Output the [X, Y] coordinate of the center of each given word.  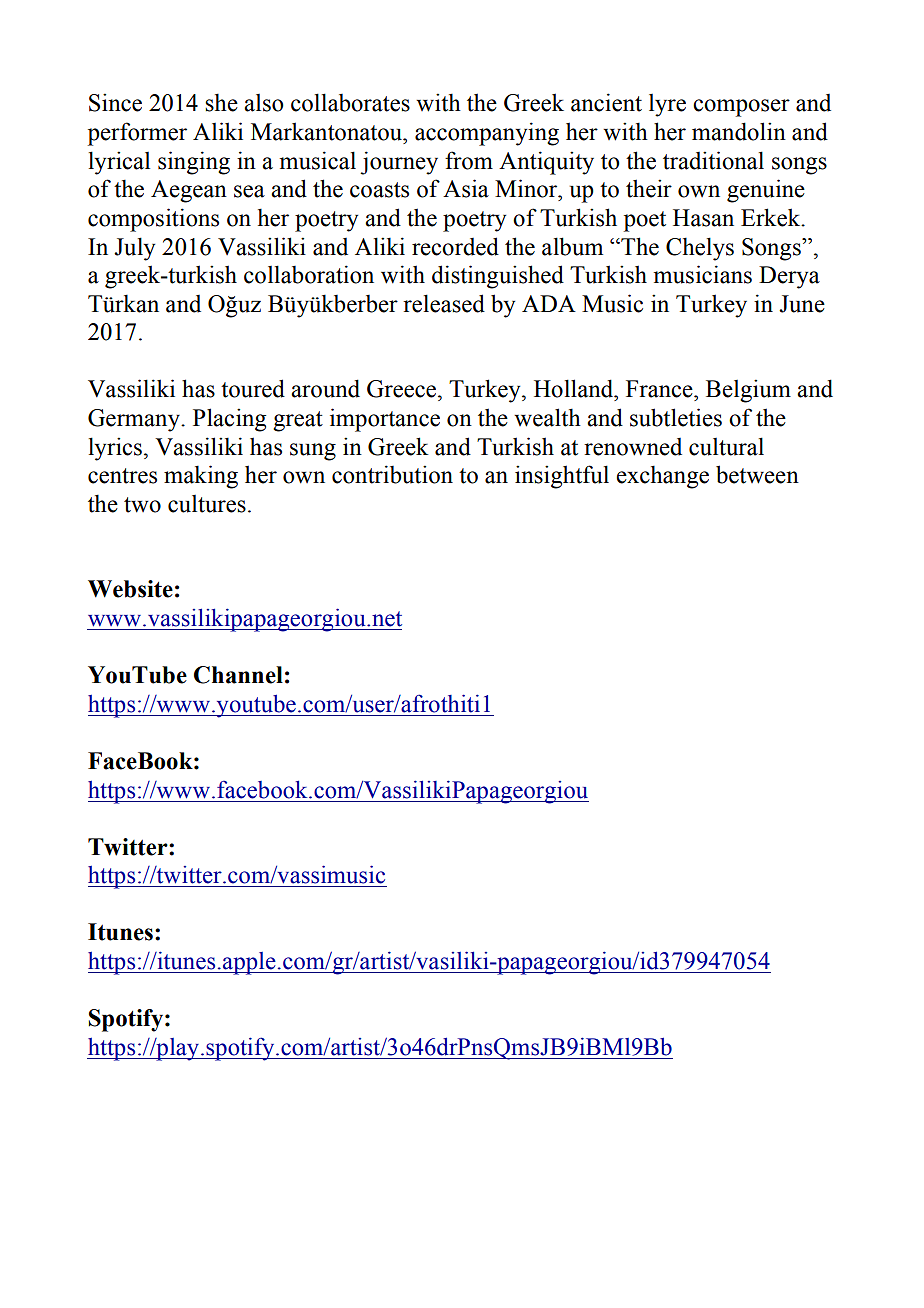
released [444, 303]
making [201, 477]
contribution [392, 474]
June [802, 304]
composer [741, 108]
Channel [238, 675]
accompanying [487, 134]
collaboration [309, 274]
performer [137, 134]
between [757, 474]
